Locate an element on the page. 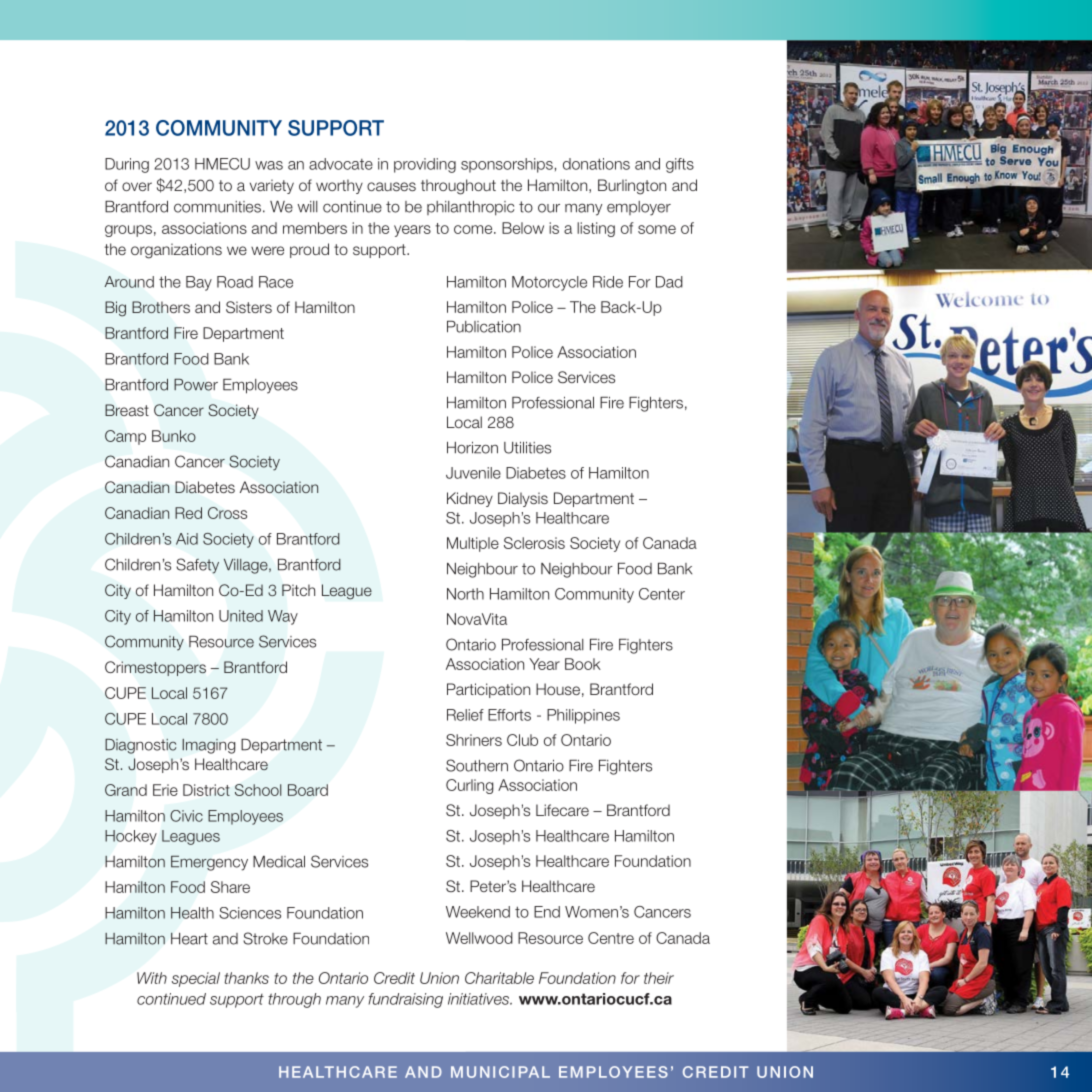 The width and height of the image is (1092, 1092). North is located at coordinates (465, 594).
